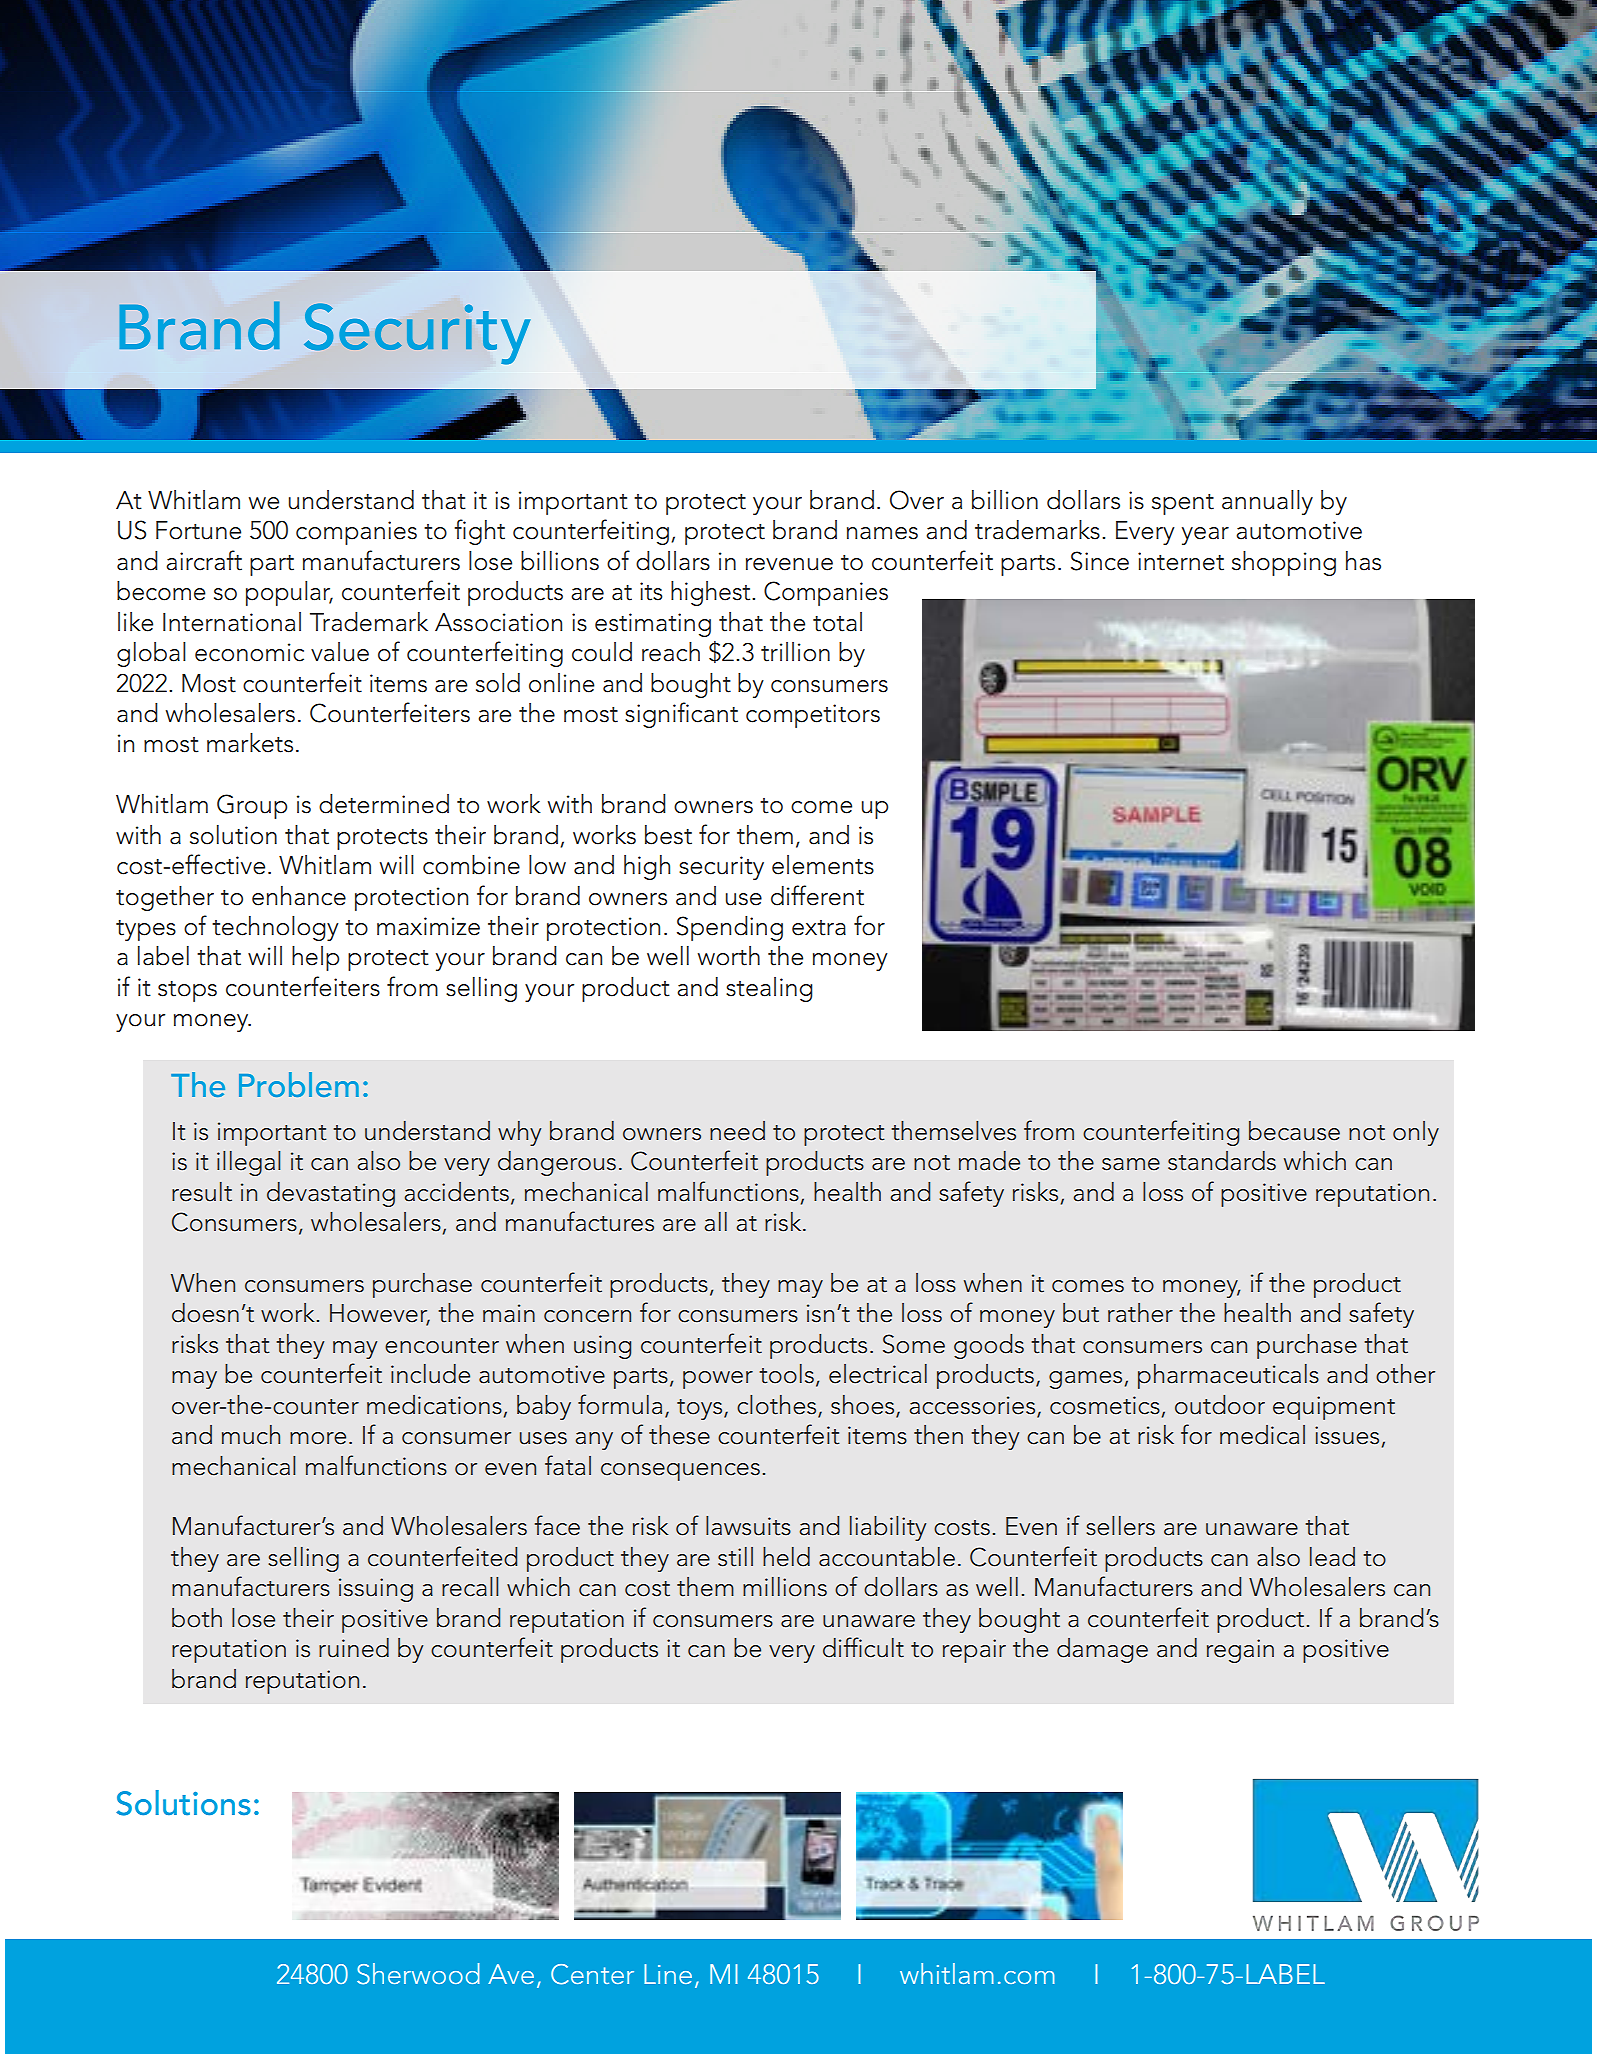  Describe the element at coordinates (882, 533) in the image. I see `names` at that location.
